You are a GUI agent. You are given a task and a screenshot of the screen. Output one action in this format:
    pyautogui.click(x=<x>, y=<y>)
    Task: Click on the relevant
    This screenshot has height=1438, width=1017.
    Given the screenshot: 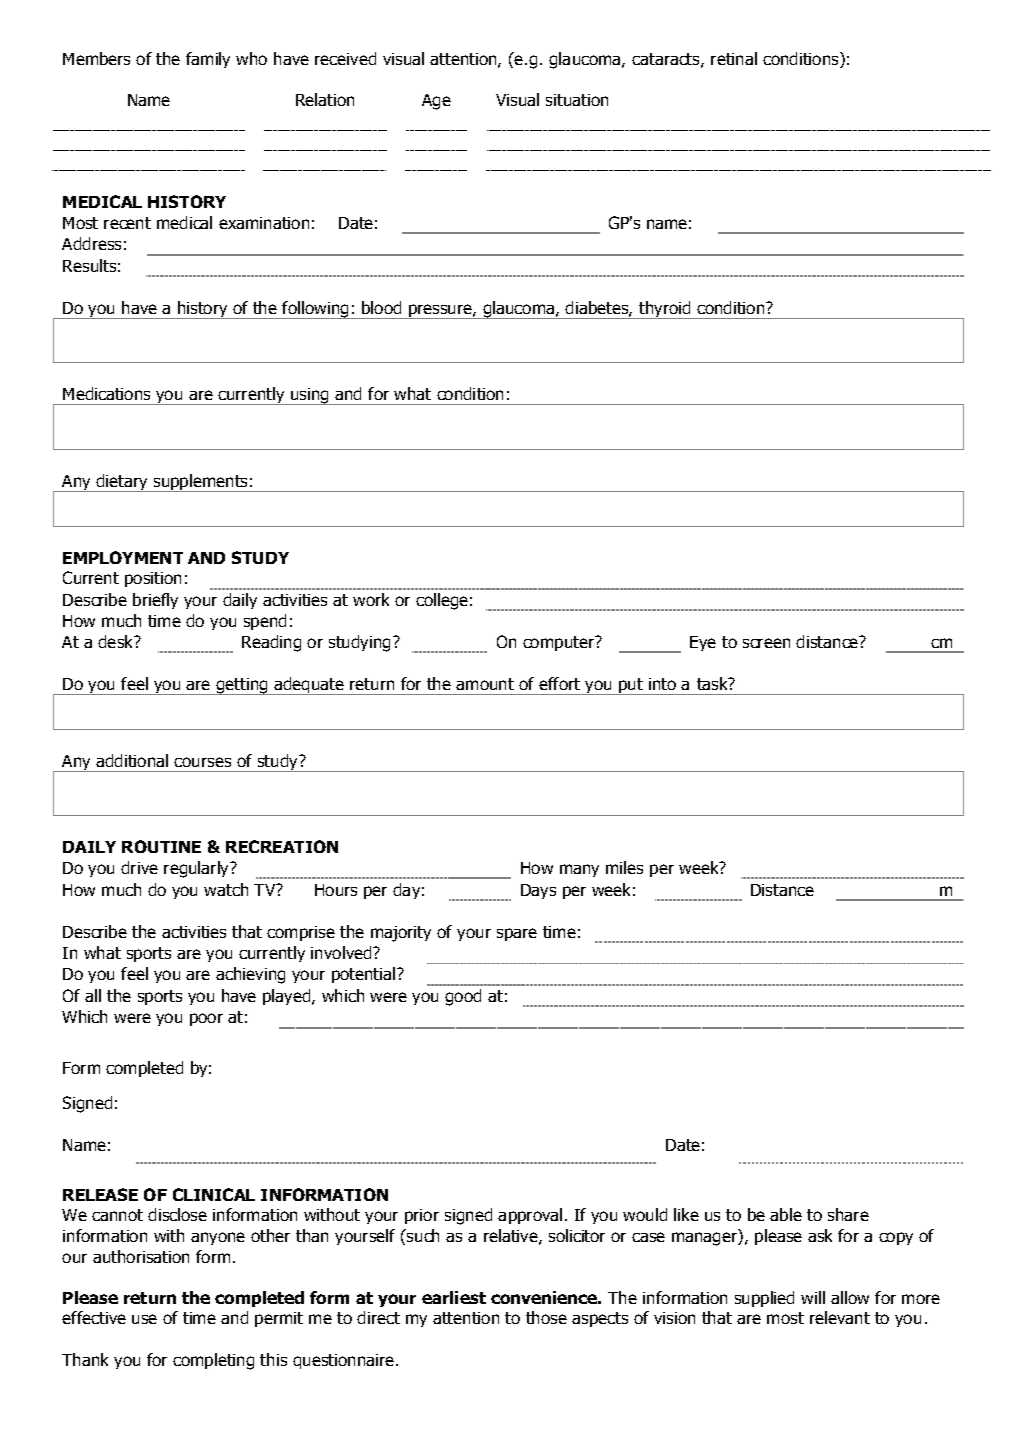 What is the action you would take?
    pyautogui.click(x=840, y=1317)
